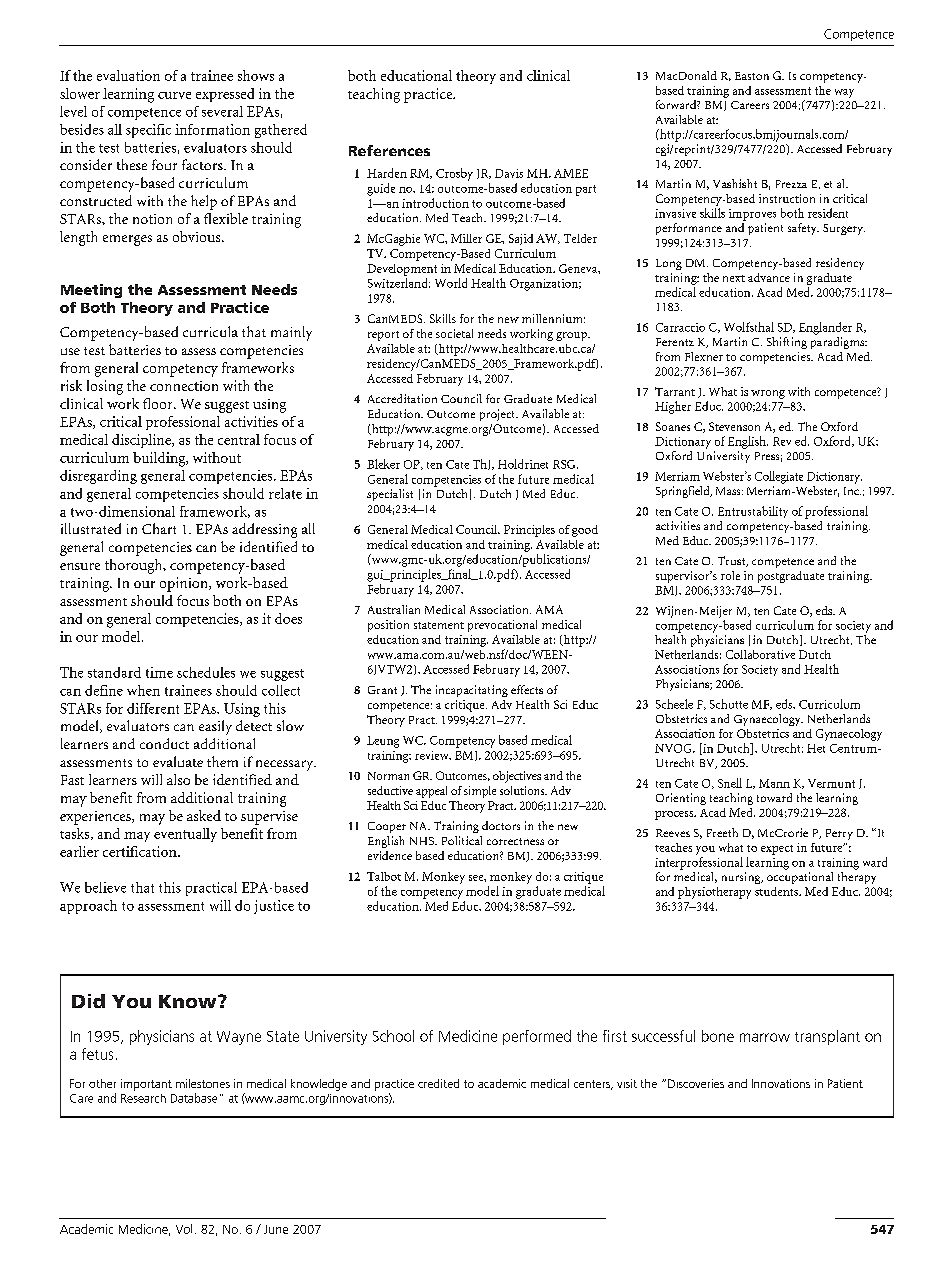  What do you see at coordinates (454, 174) in the screenshot?
I see `Crosby` at bounding box center [454, 174].
